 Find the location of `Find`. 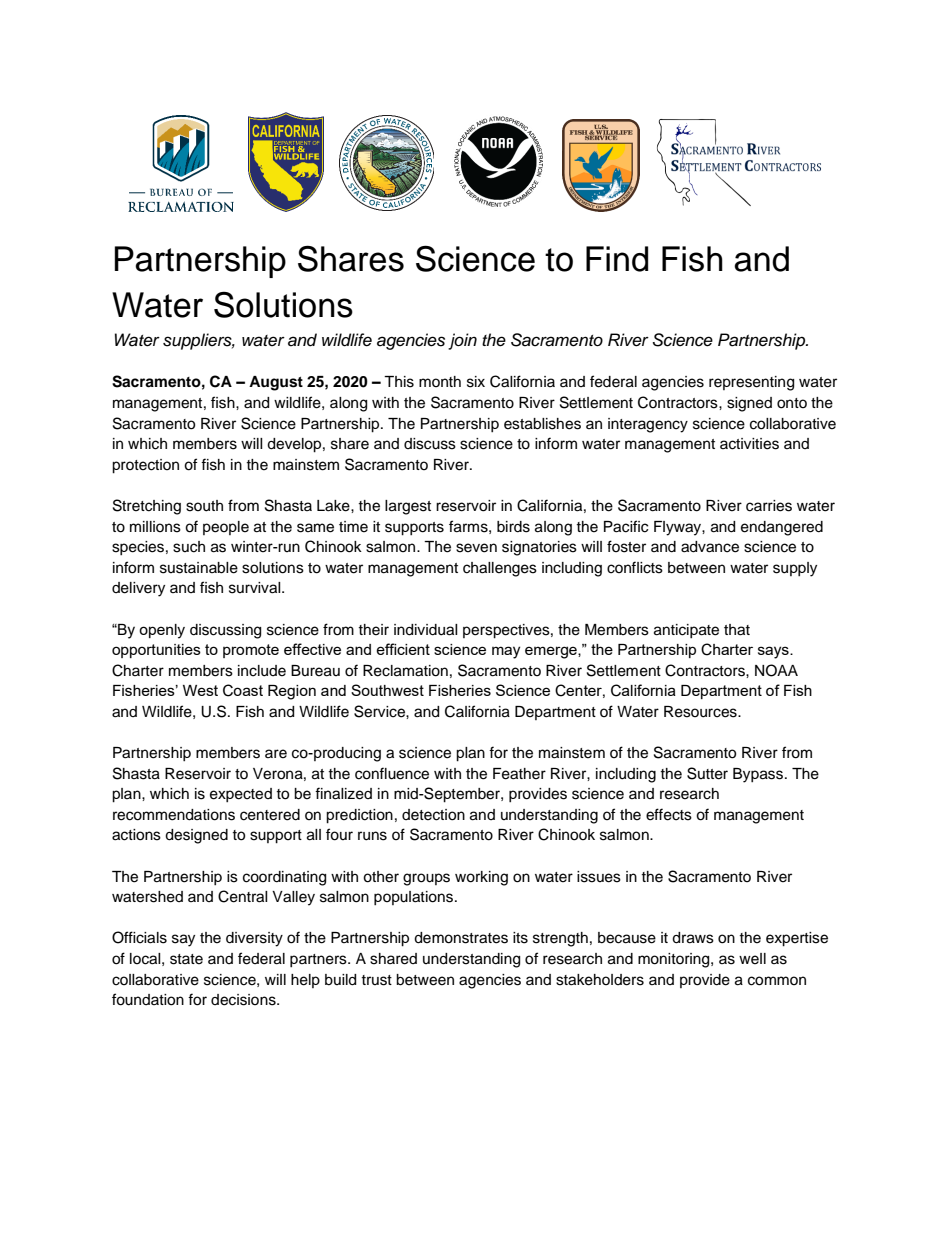

Find is located at coordinates (617, 259).
